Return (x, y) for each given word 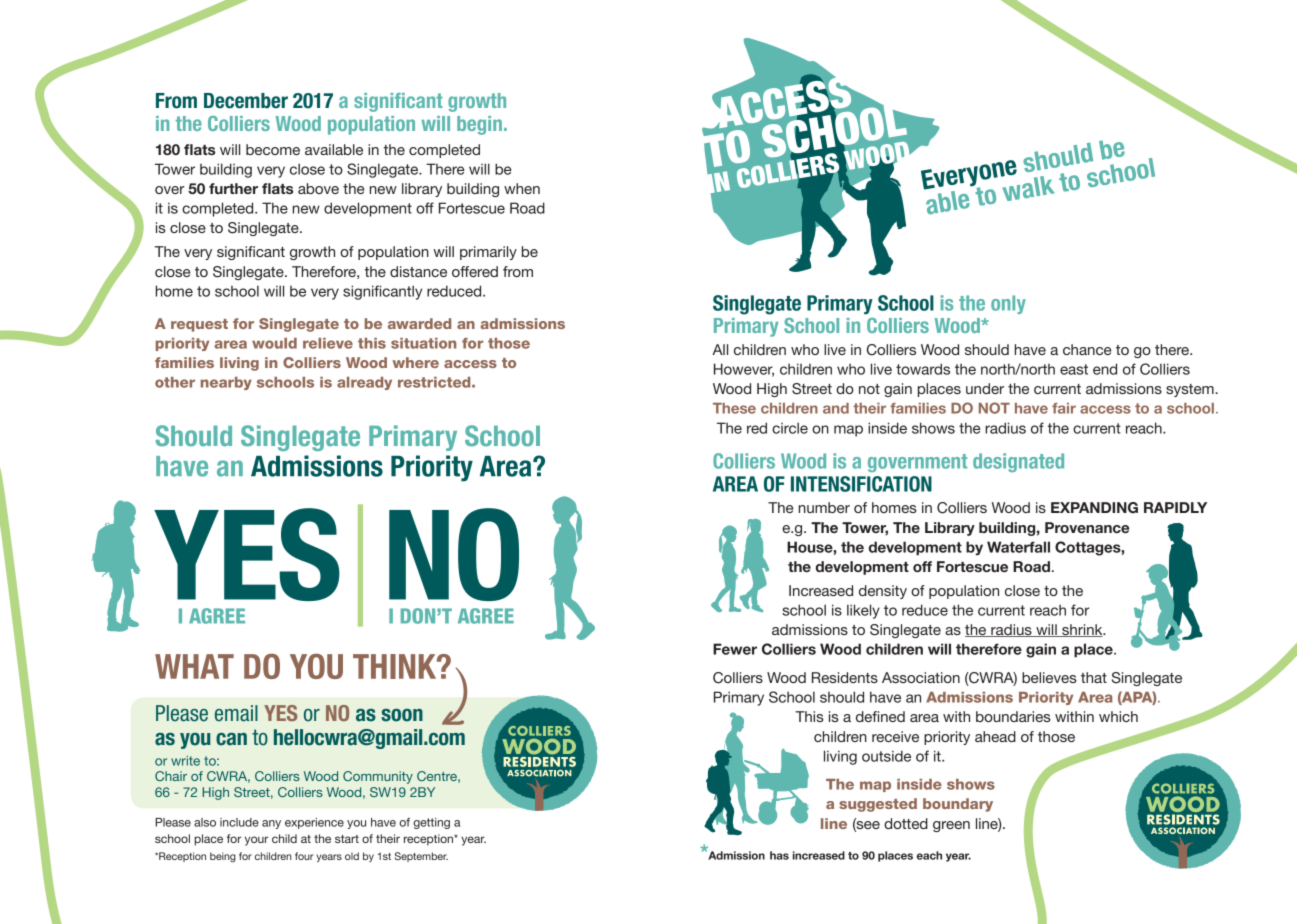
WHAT (194, 666)
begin (479, 125)
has (779, 855)
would (274, 343)
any (271, 824)
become (273, 149)
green (951, 826)
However (744, 370)
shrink (1082, 630)
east (1074, 369)
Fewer (735, 649)
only (1008, 304)
